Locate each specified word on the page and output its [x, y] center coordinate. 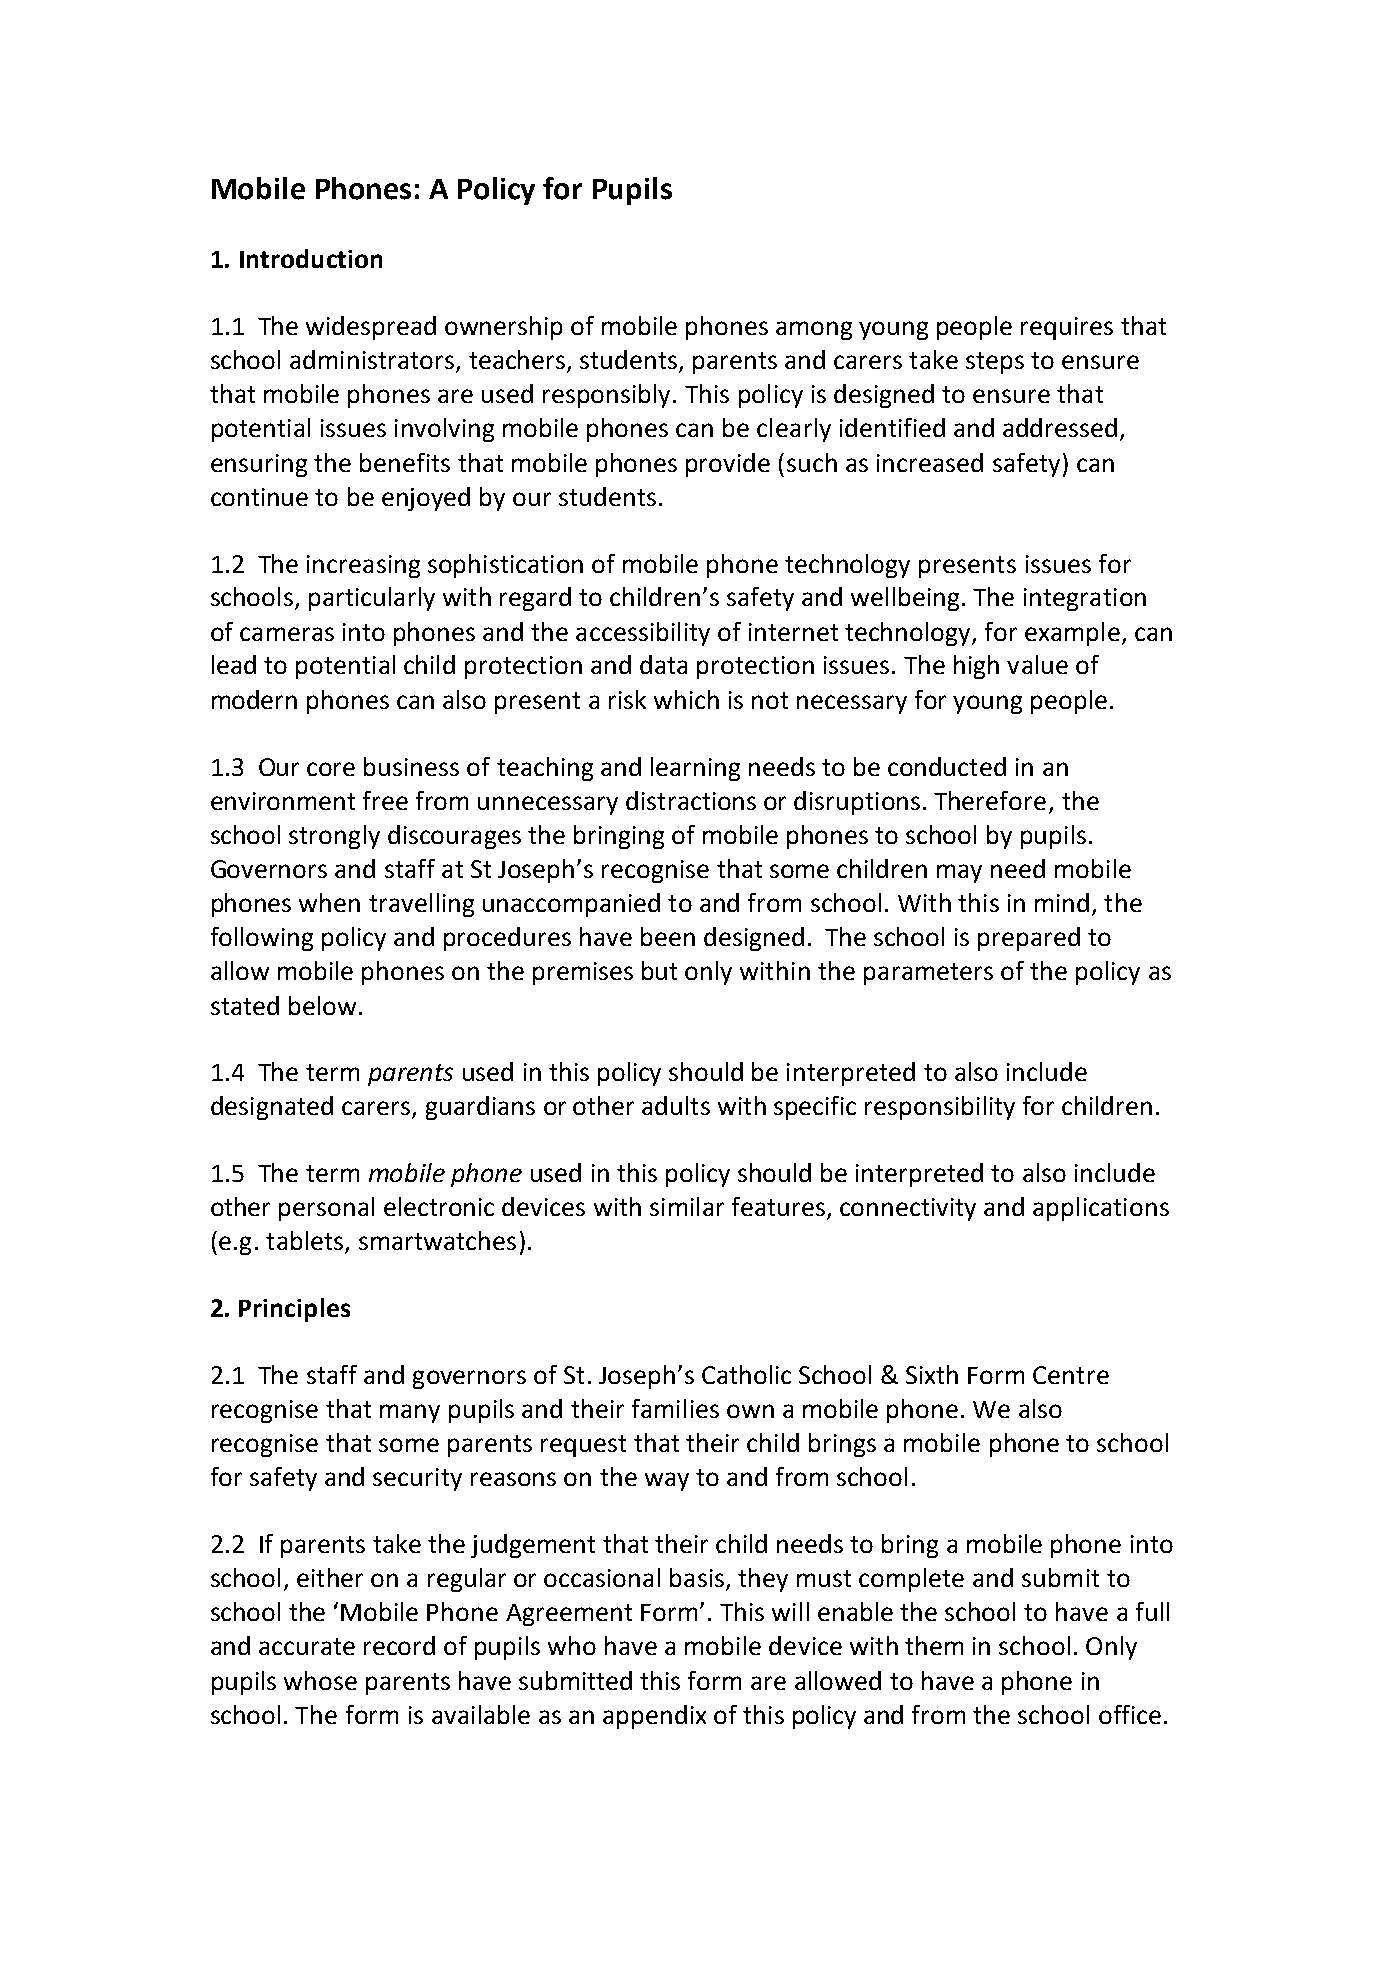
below [322, 1005]
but [659, 970]
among [814, 330]
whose [320, 1680]
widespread [371, 328]
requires [1067, 328]
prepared [1029, 939]
